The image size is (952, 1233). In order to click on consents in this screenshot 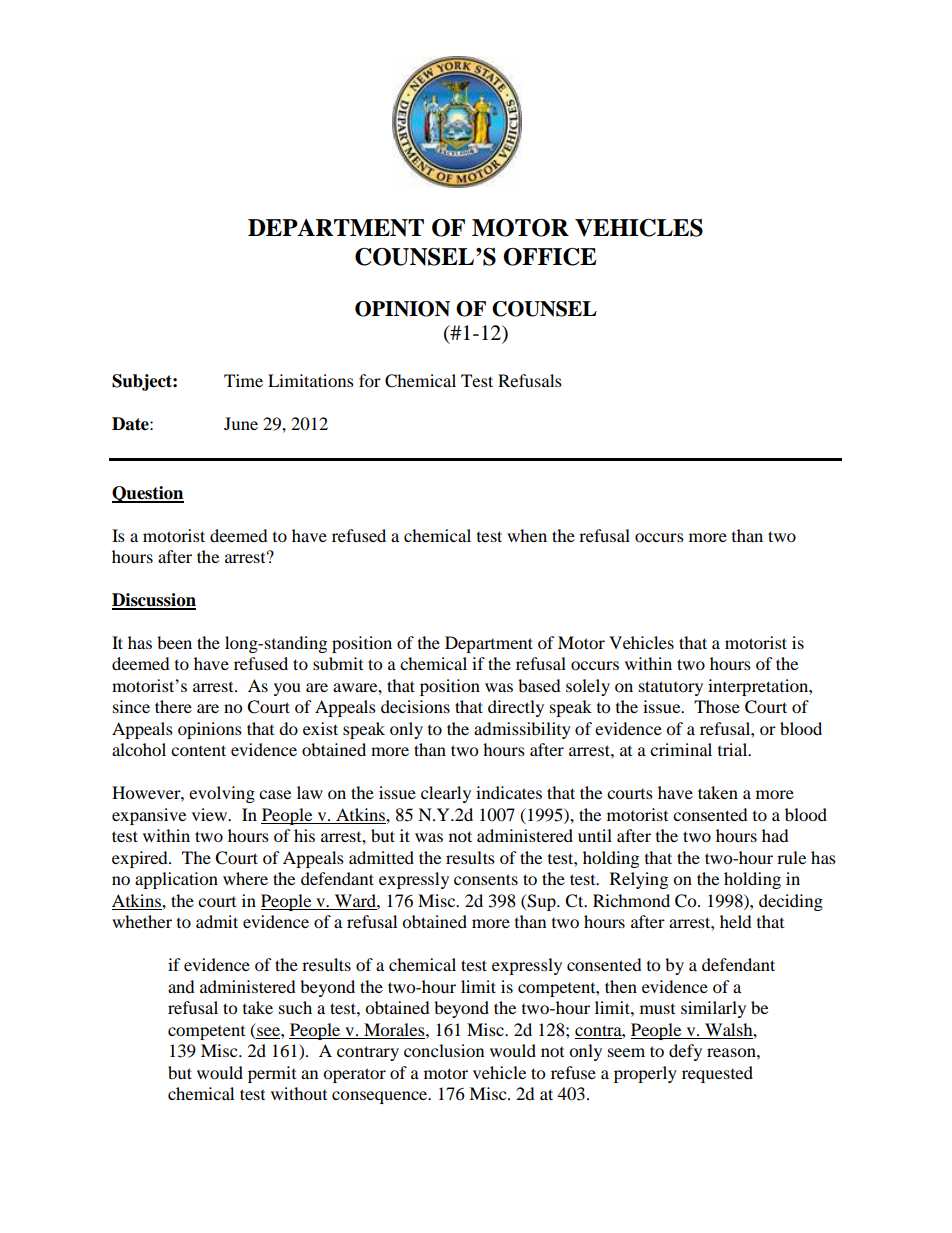, I will do `click(486, 879)`.
